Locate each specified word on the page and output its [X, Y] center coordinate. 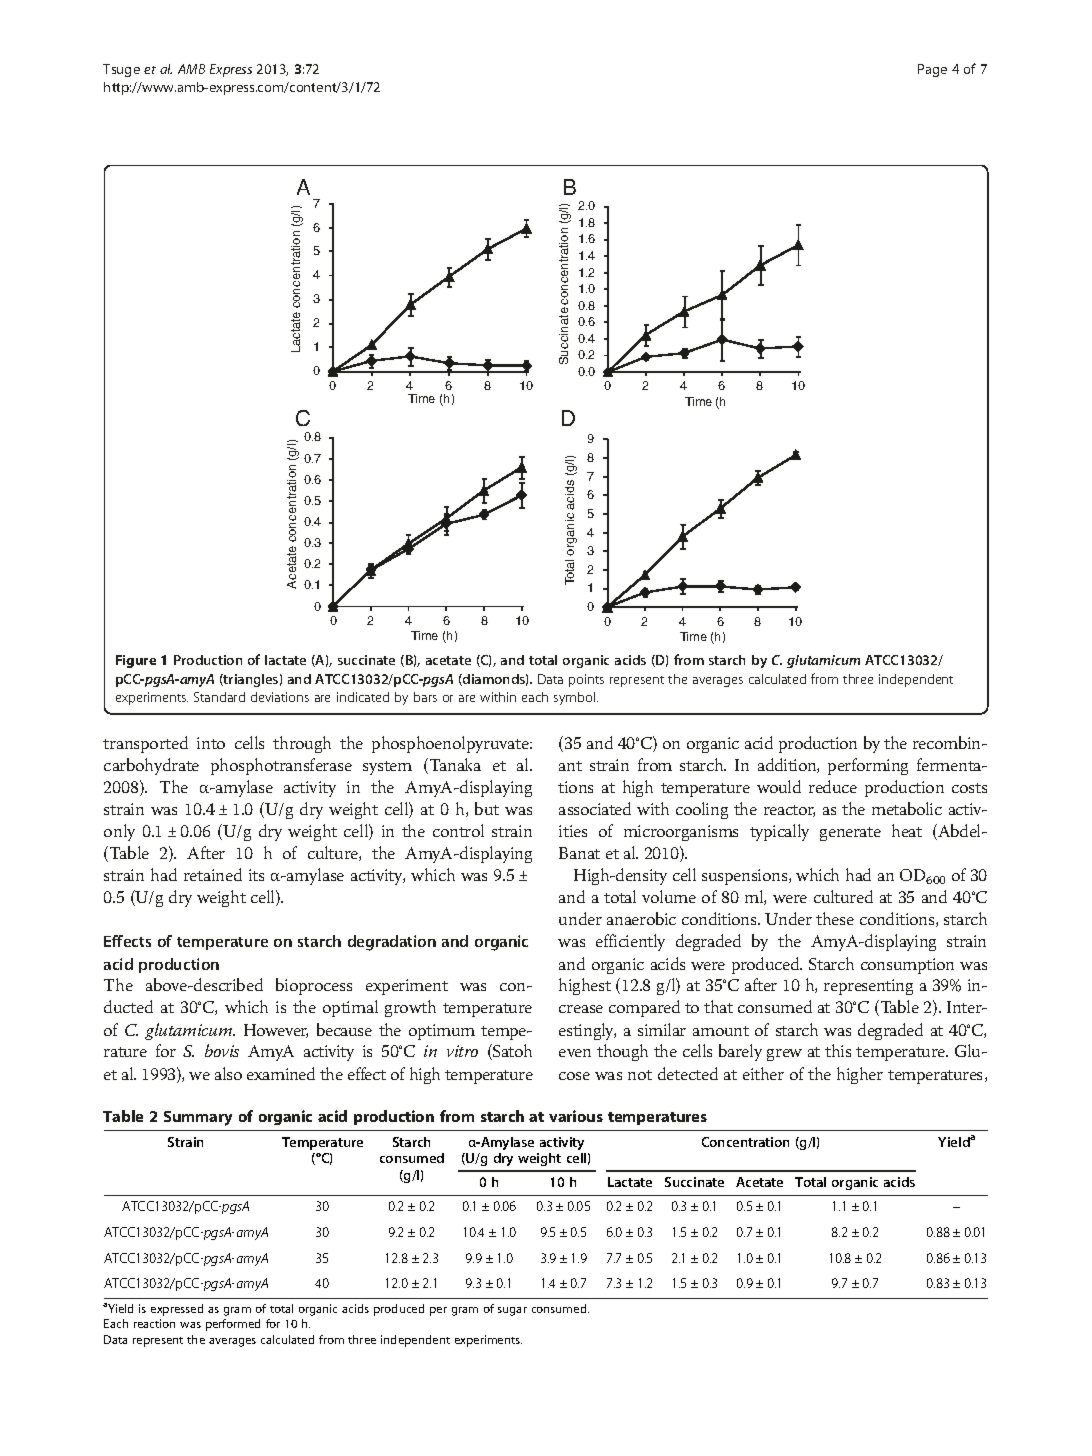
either [763, 1073]
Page [932, 70]
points [586, 680]
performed [233, 1325]
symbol [576, 698]
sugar [512, 1311]
